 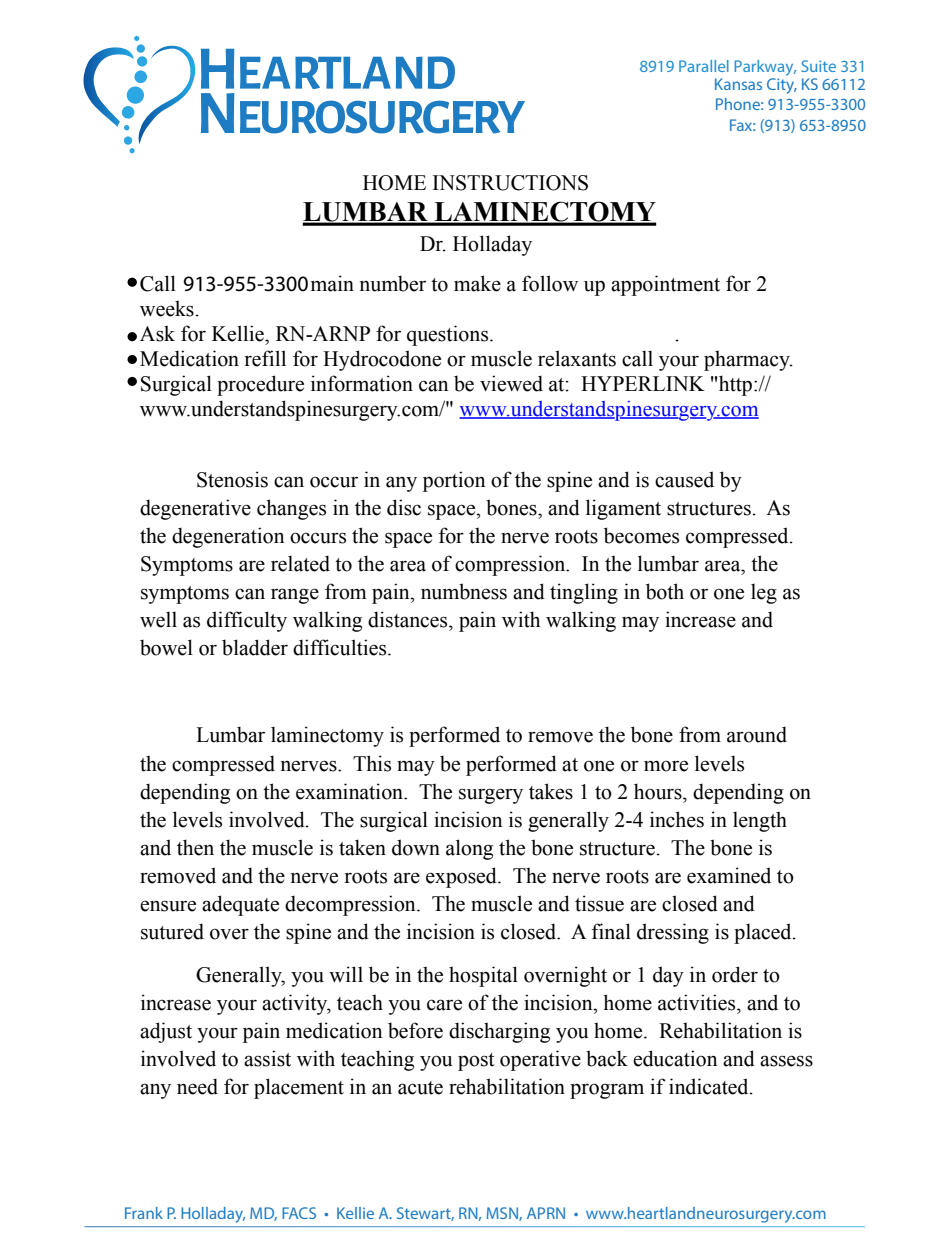 What do you see at coordinates (247, 621) in the screenshot?
I see `difficulty` at bounding box center [247, 621].
